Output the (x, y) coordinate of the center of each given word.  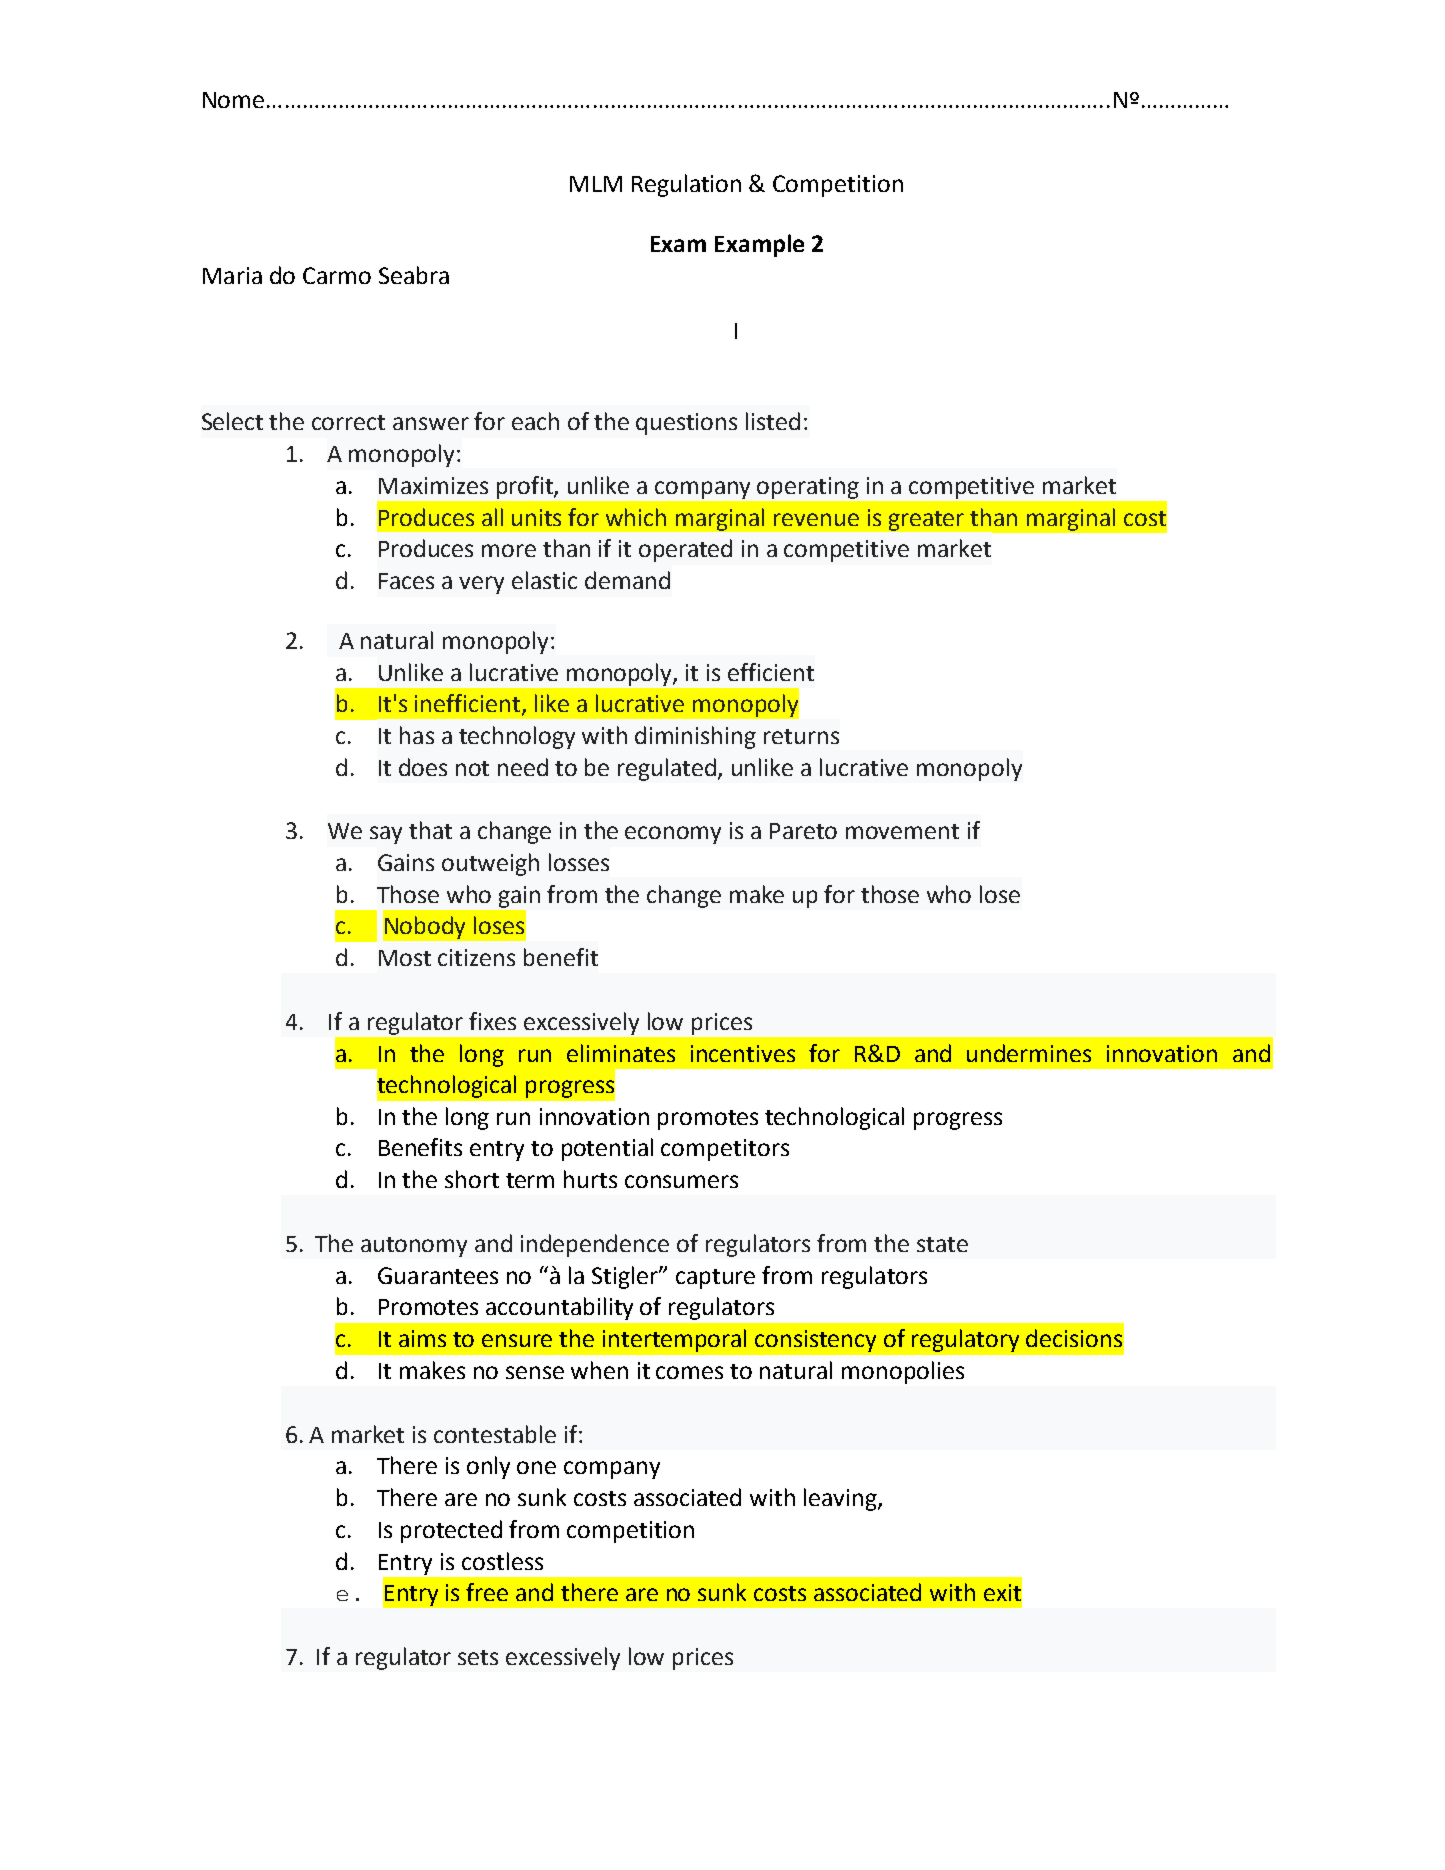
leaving (841, 1499)
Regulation (686, 185)
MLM (596, 184)
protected (451, 1531)
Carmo (337, 275)
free (487, 1592)
